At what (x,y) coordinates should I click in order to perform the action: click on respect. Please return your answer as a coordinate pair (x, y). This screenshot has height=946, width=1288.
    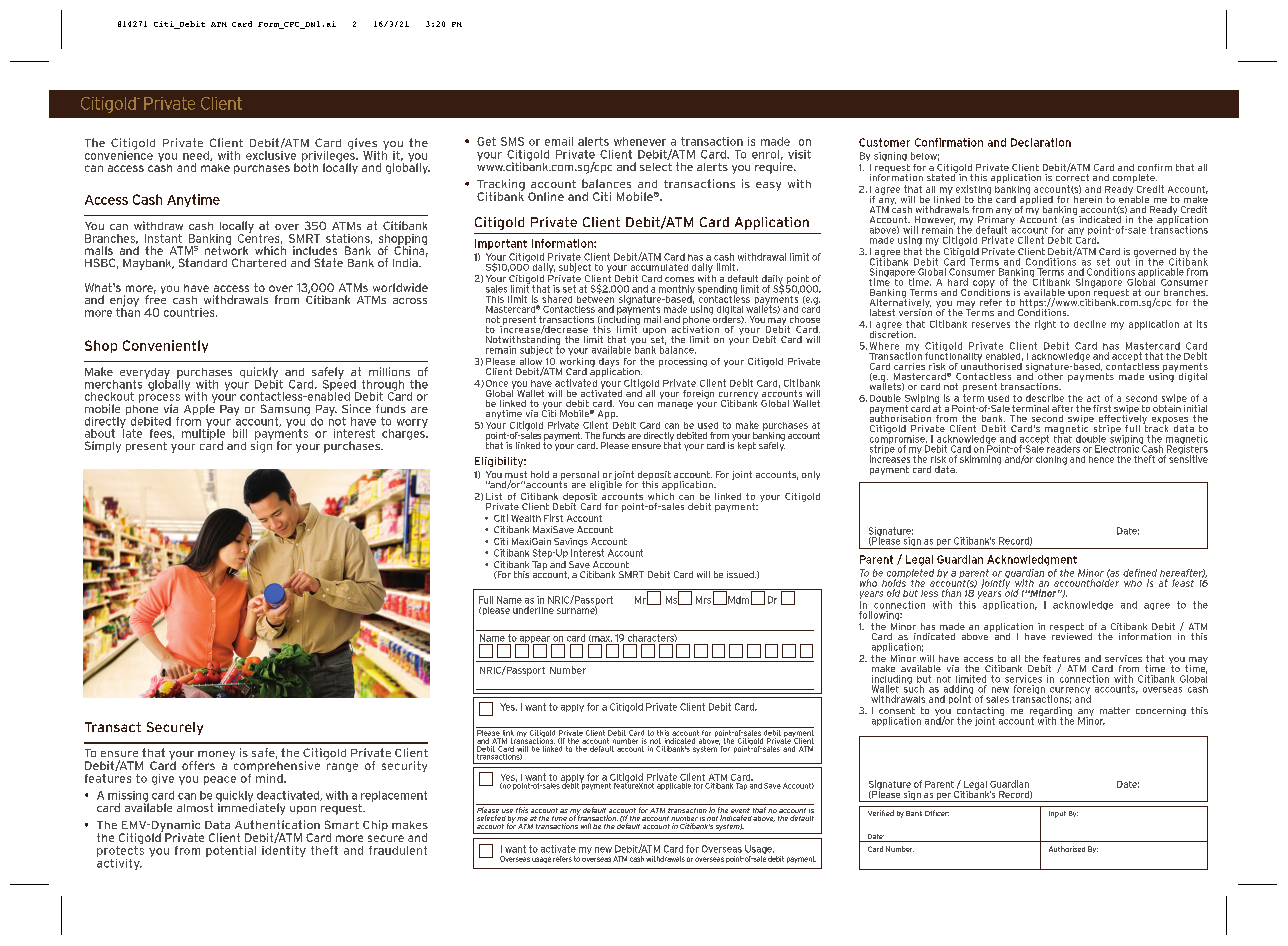
    Looking at the image, I should click on (1067, 628).
